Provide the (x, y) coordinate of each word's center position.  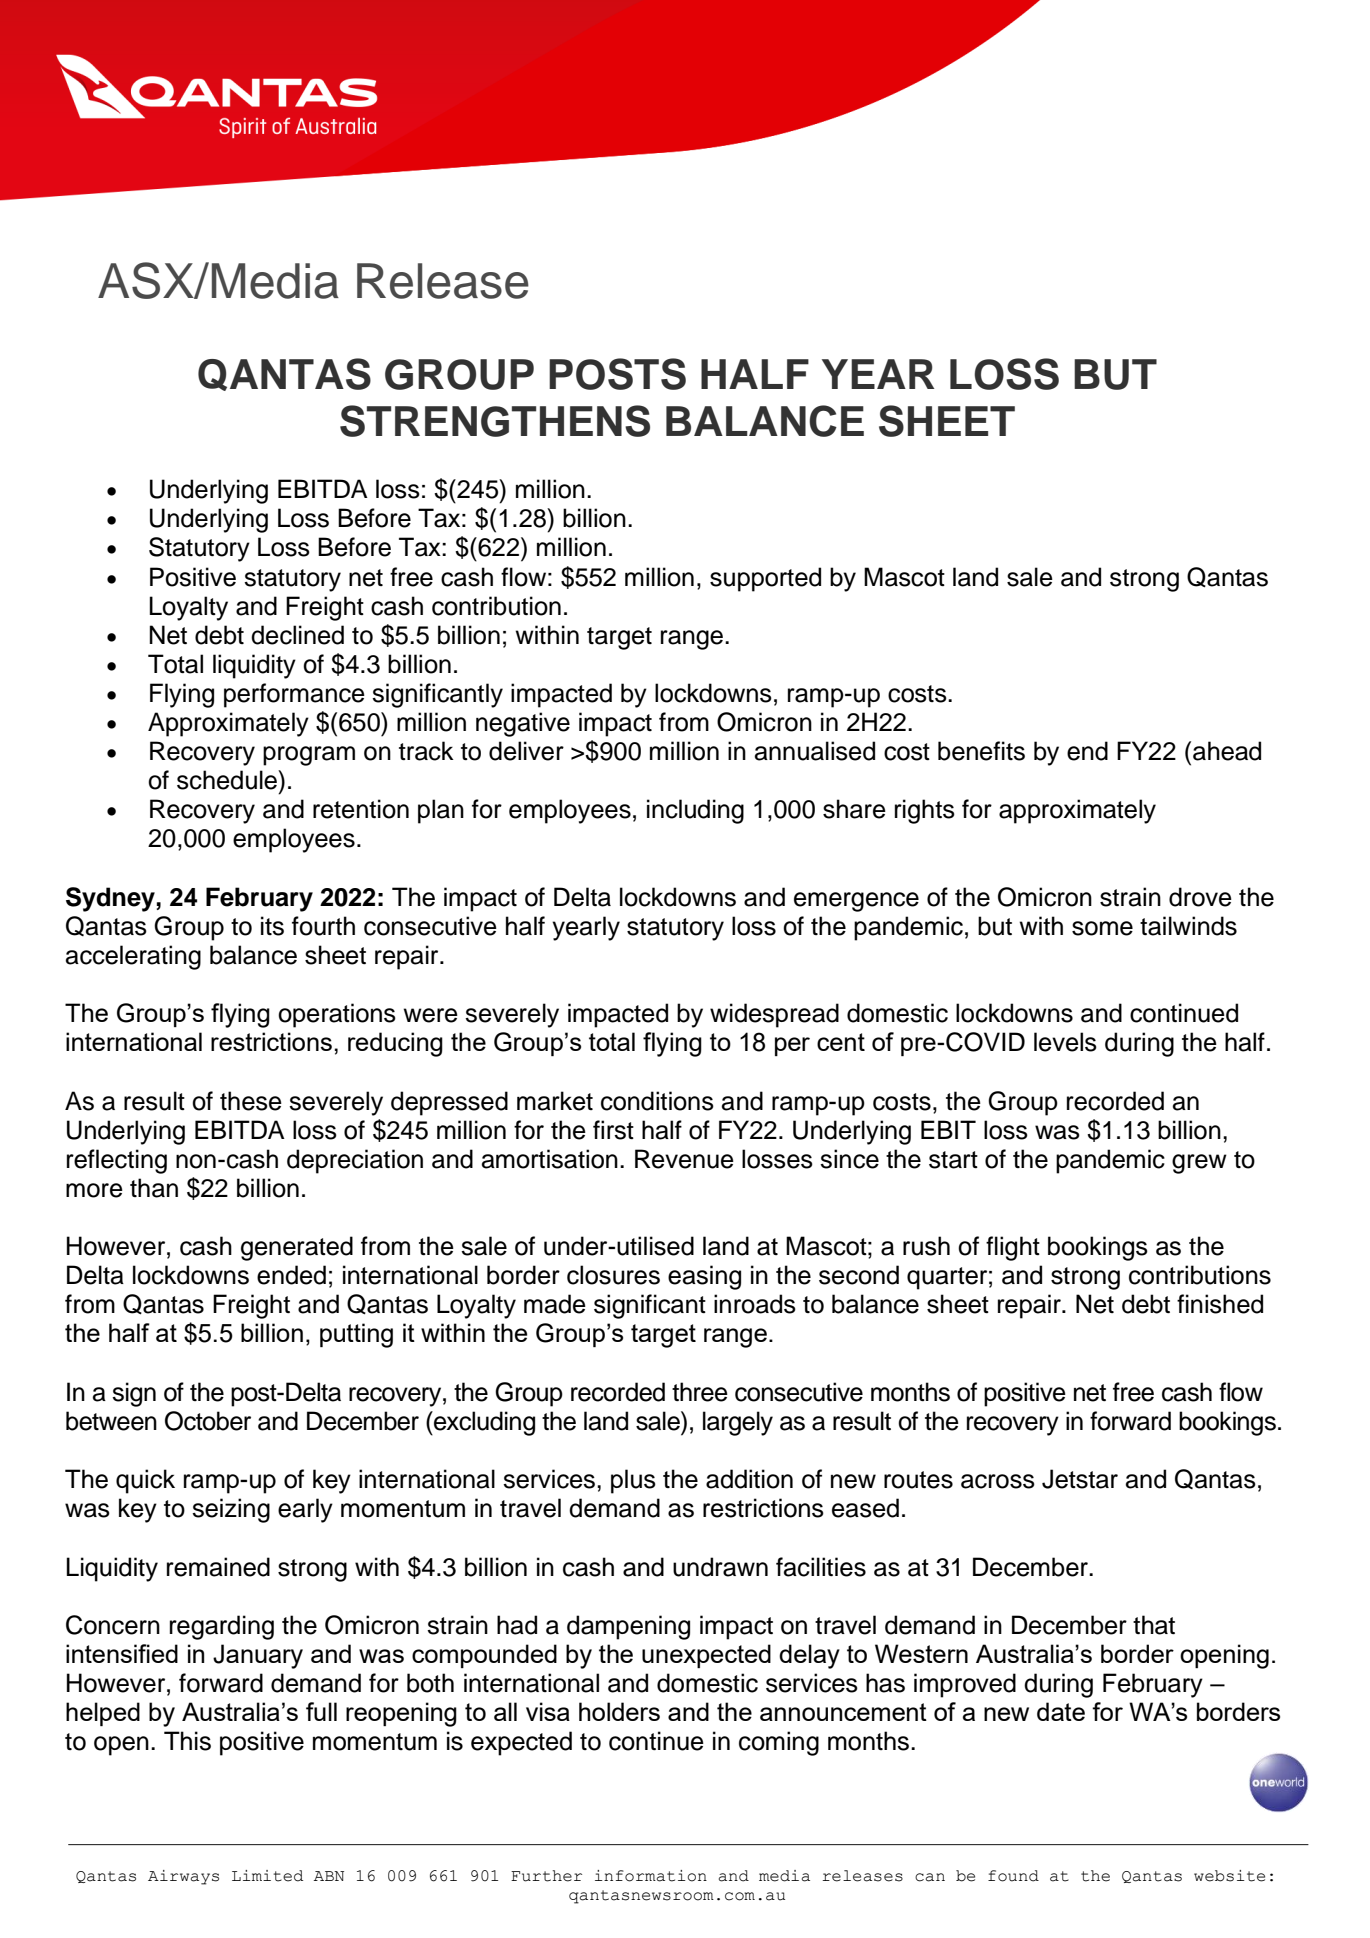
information (651, 1876)
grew (1199, 1164)
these (251, 1101)
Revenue (684, 1159)
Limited (267, 1876)
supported (765, 579)
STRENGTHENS (495, 421)
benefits (981, 751)
